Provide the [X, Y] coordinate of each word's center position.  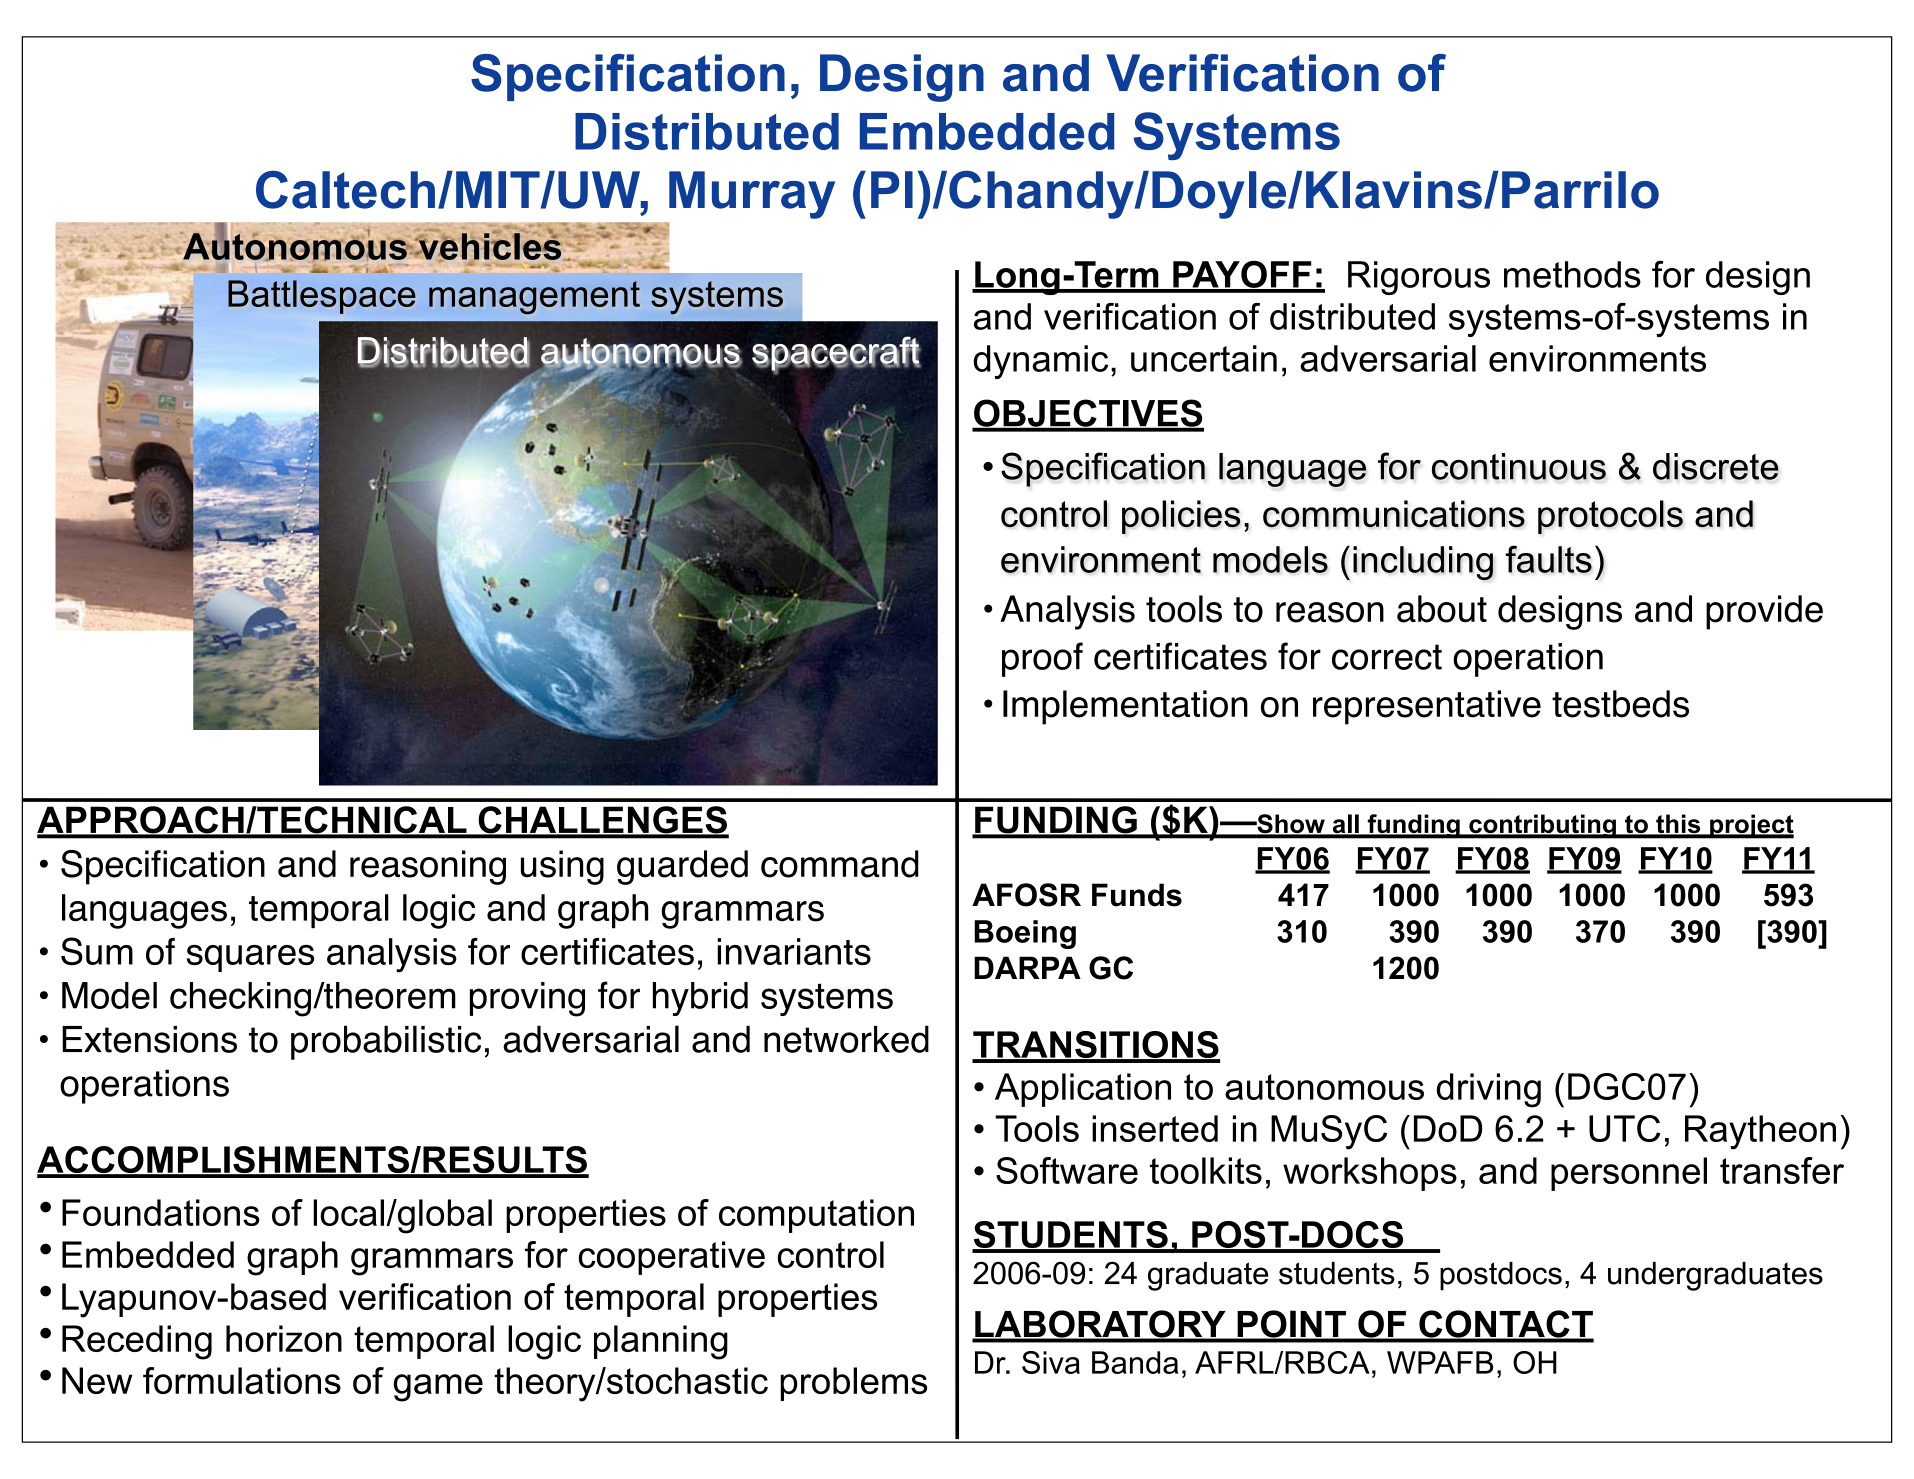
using [562, 867]
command [840, 864]
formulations [242, 1380]
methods [1572, 274]
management [534, 298]
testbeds [1620, 704]
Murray [752, 195]
